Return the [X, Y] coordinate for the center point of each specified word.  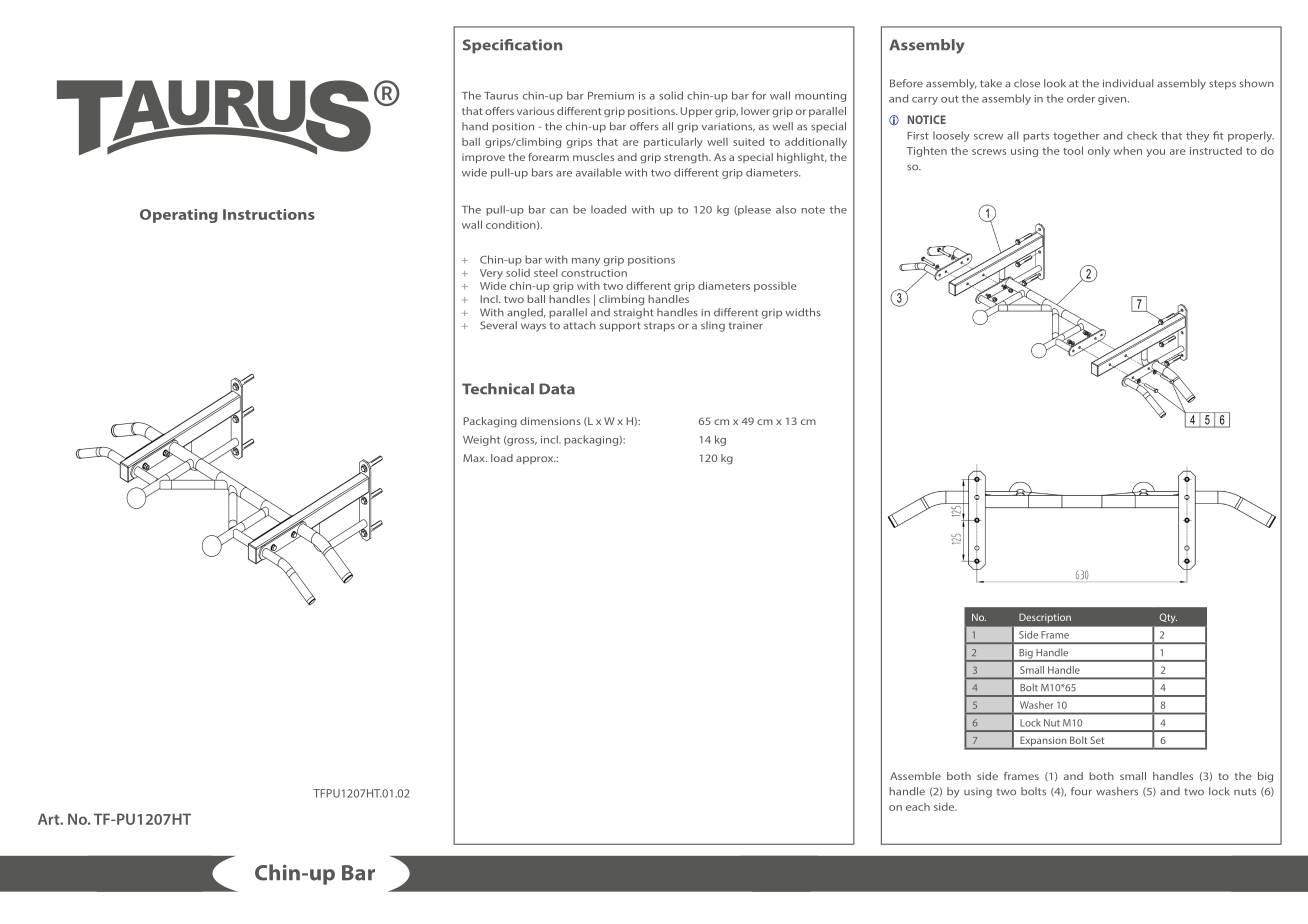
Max [475, 458]
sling [713, 326]
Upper [696, 112]
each [918, 807]
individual [1128, 83]
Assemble [915, 776]
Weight [481, 440]
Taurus [501, 96]
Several [498, 325]
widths [803, 312]
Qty [1168, 618]
